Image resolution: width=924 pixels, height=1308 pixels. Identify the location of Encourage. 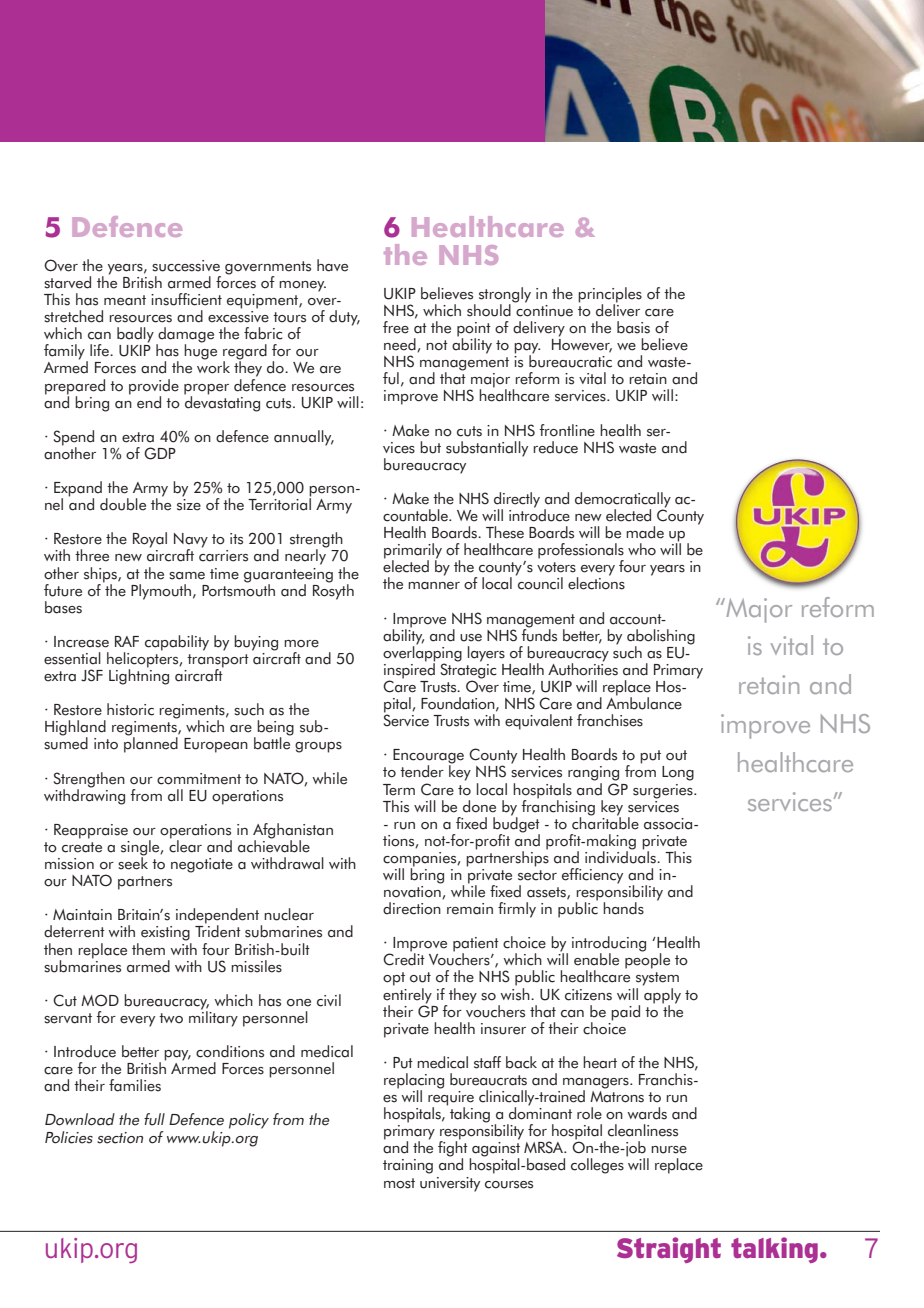
(428, 757).
